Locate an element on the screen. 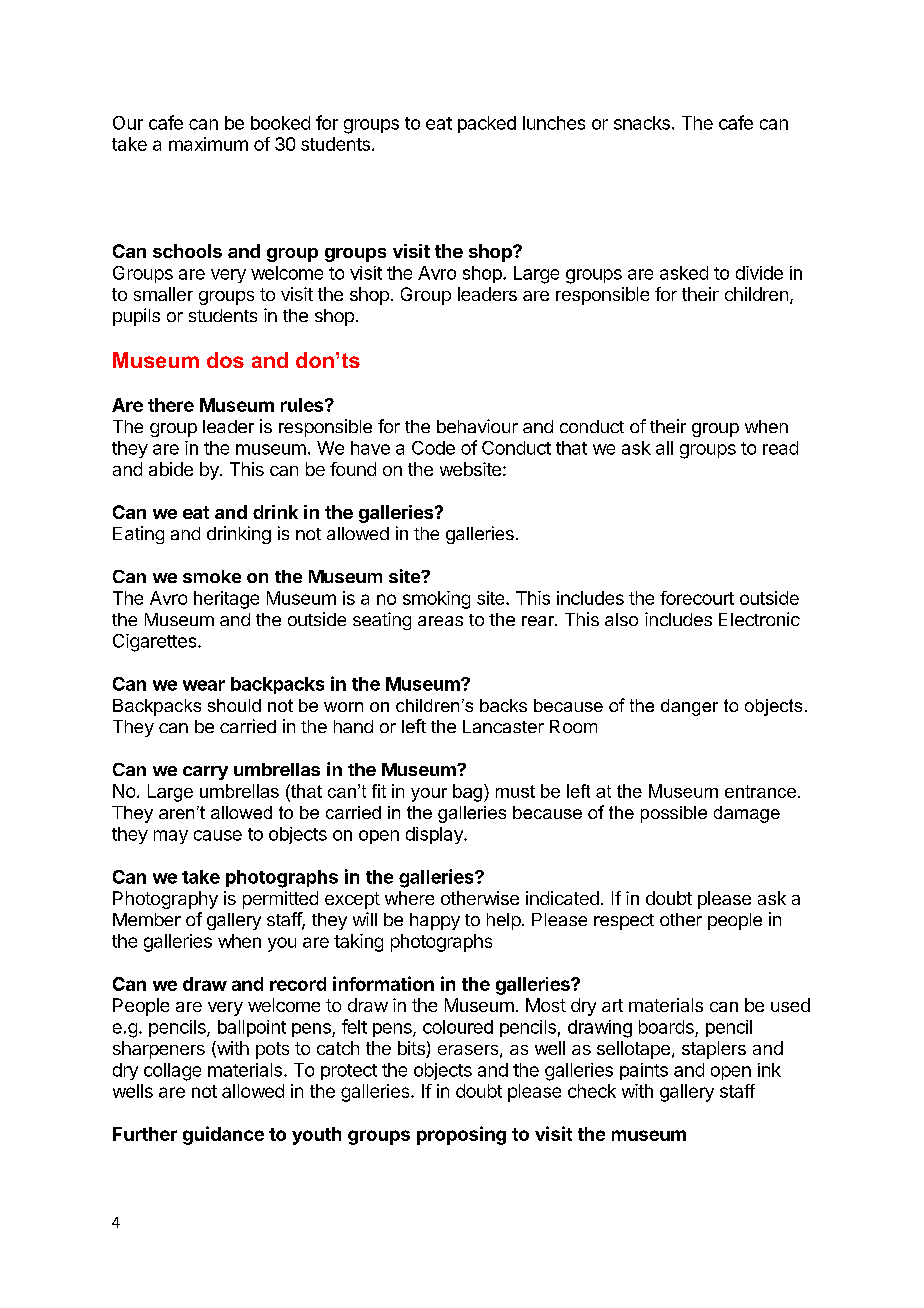  may is located at coordinates (171, 837).
